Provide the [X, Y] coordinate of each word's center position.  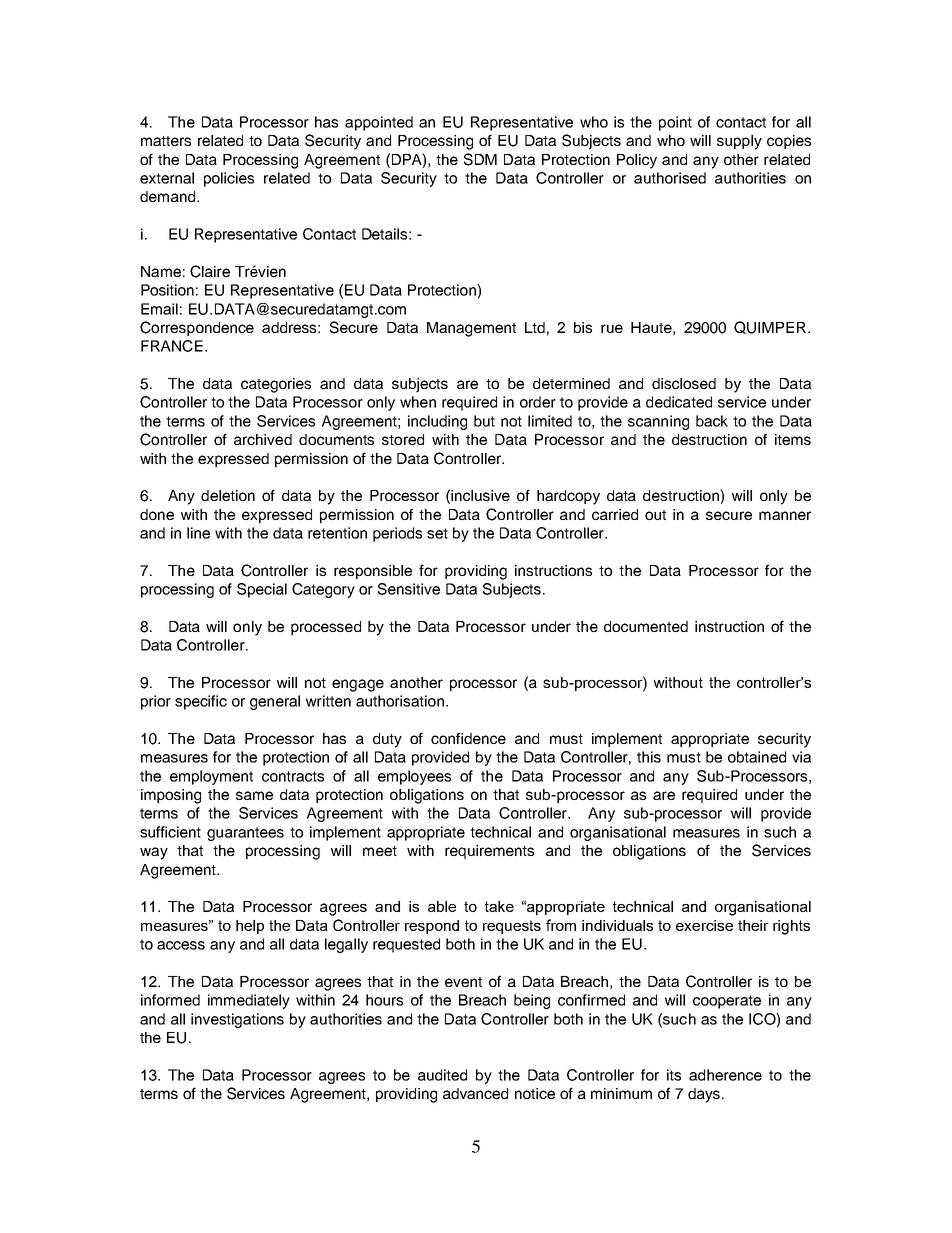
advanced [475, 1093]
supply [739, 142]
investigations [237, 1020]
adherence [725, 1075]
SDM [480, 159]
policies [229, 179]
